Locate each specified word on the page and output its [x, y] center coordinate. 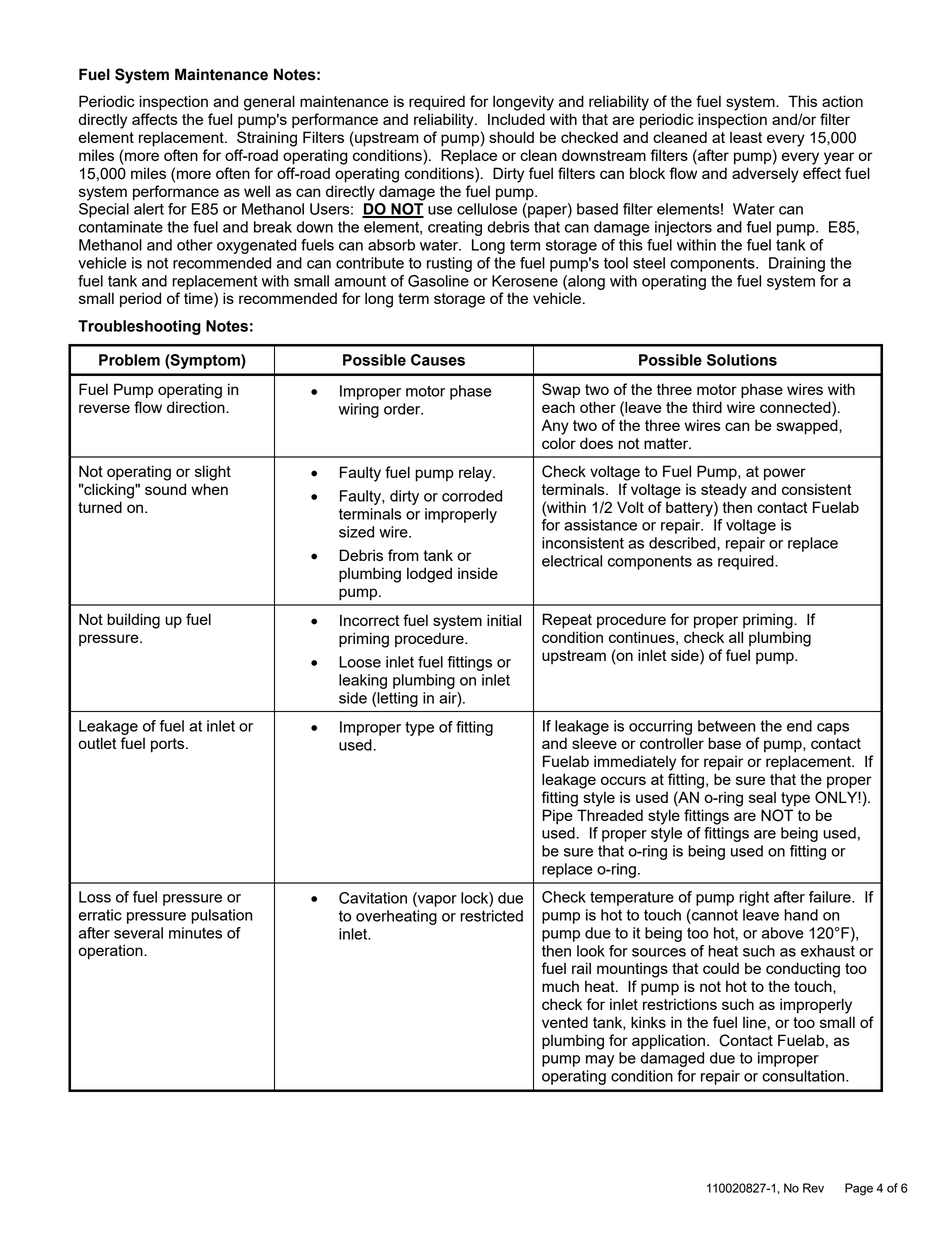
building [133, 621]
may [600, 1061]
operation [111, 952]
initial [504, 620]
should [511, 137]
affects [155, 119]
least [746, 137]
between [726, 726]
